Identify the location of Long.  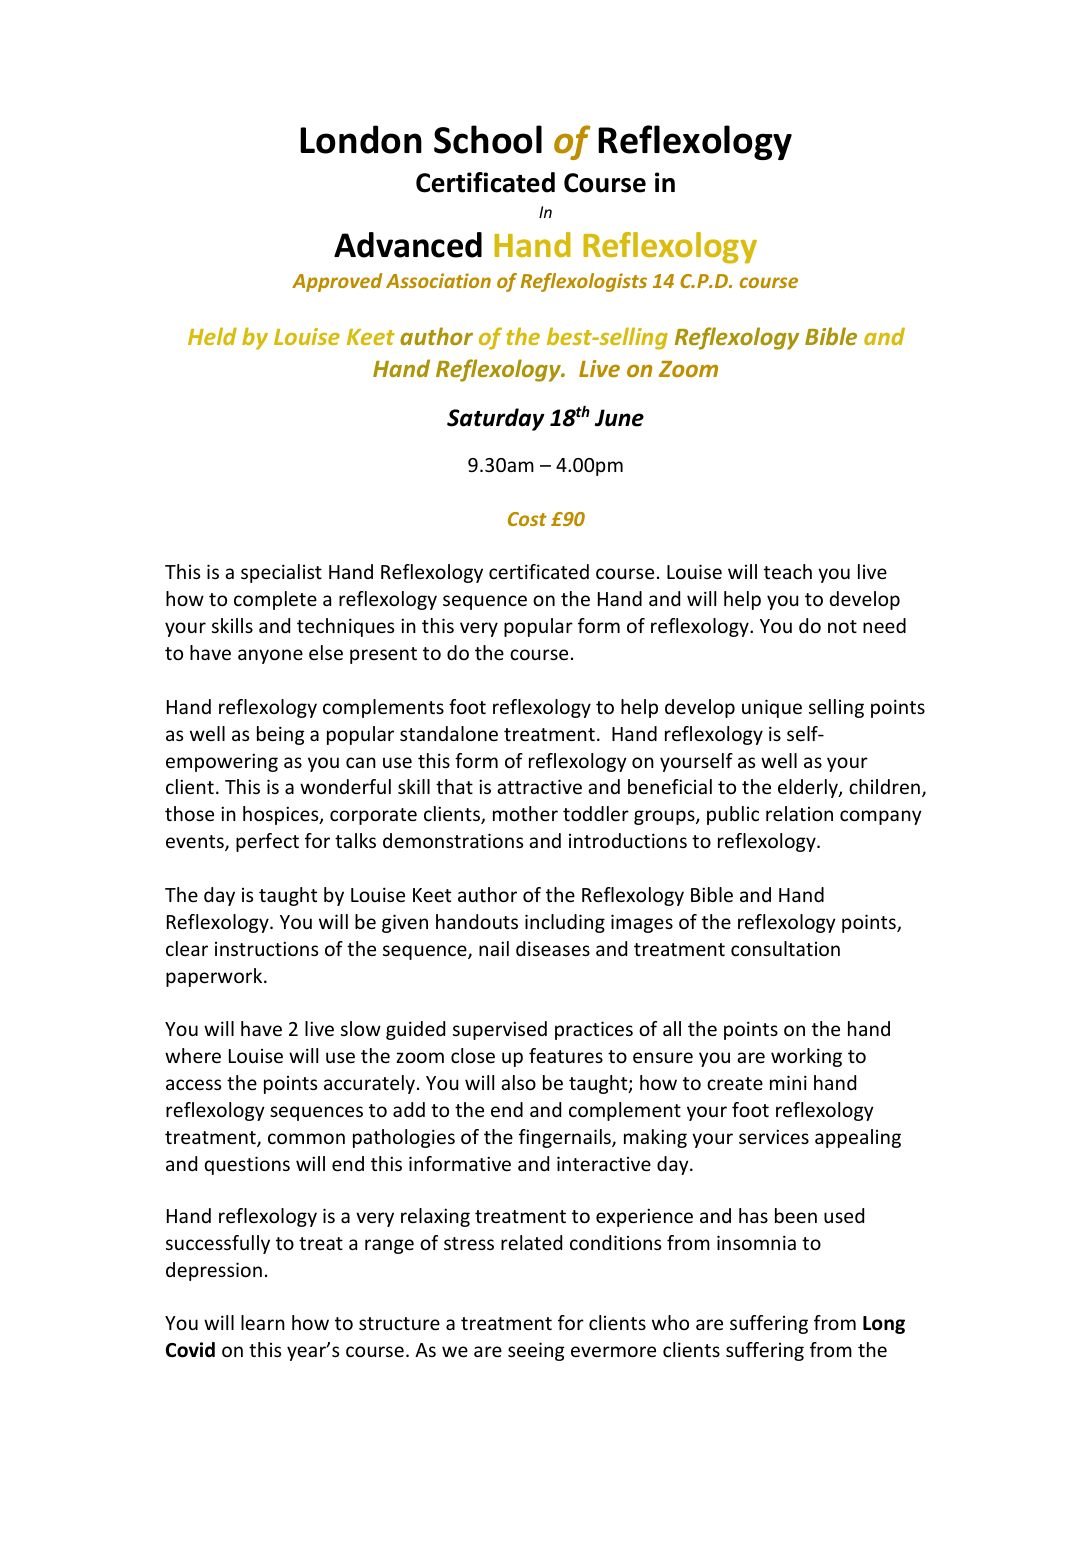
(884, 1325).
